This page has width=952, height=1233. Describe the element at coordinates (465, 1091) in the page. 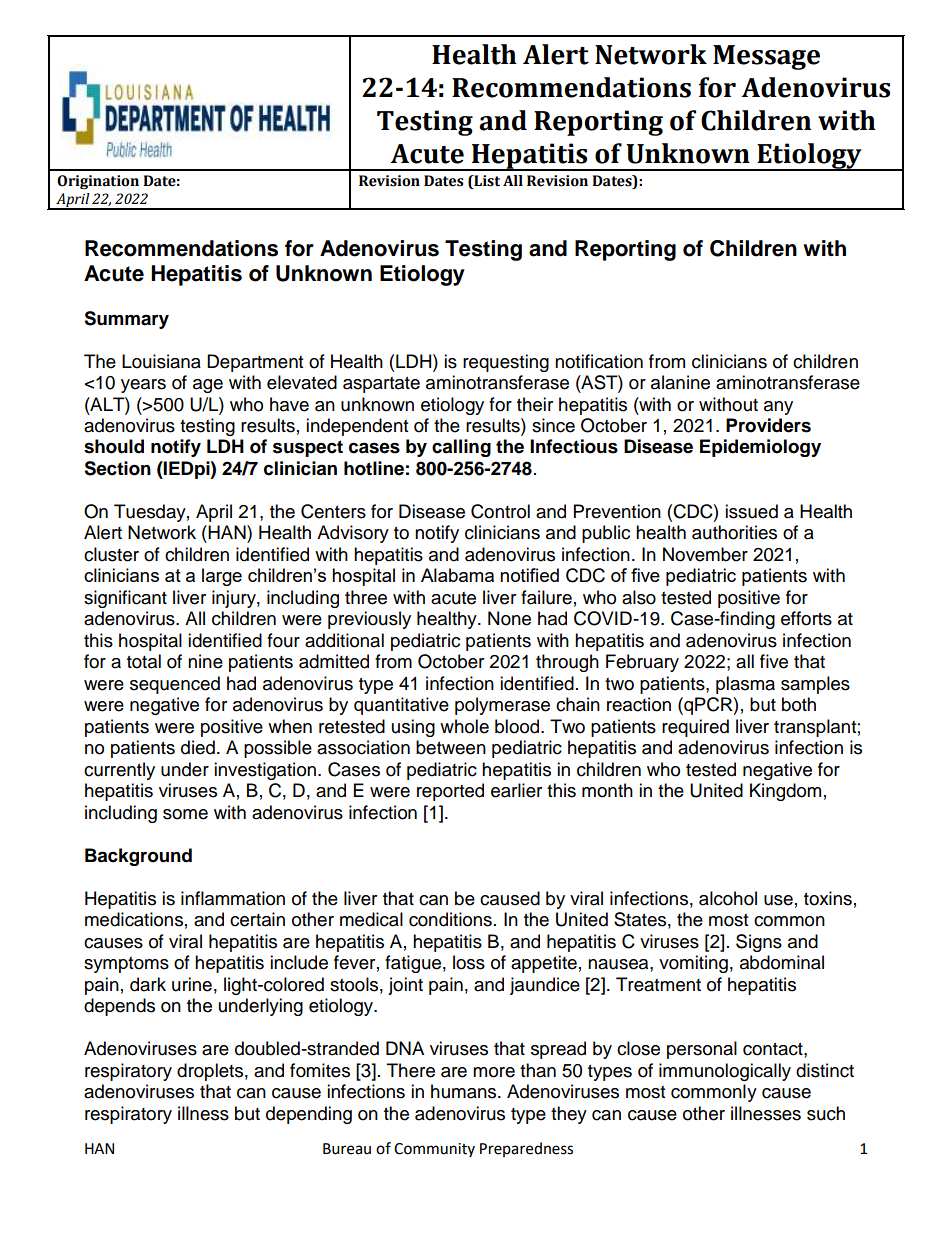

I see `humans` at that location.
